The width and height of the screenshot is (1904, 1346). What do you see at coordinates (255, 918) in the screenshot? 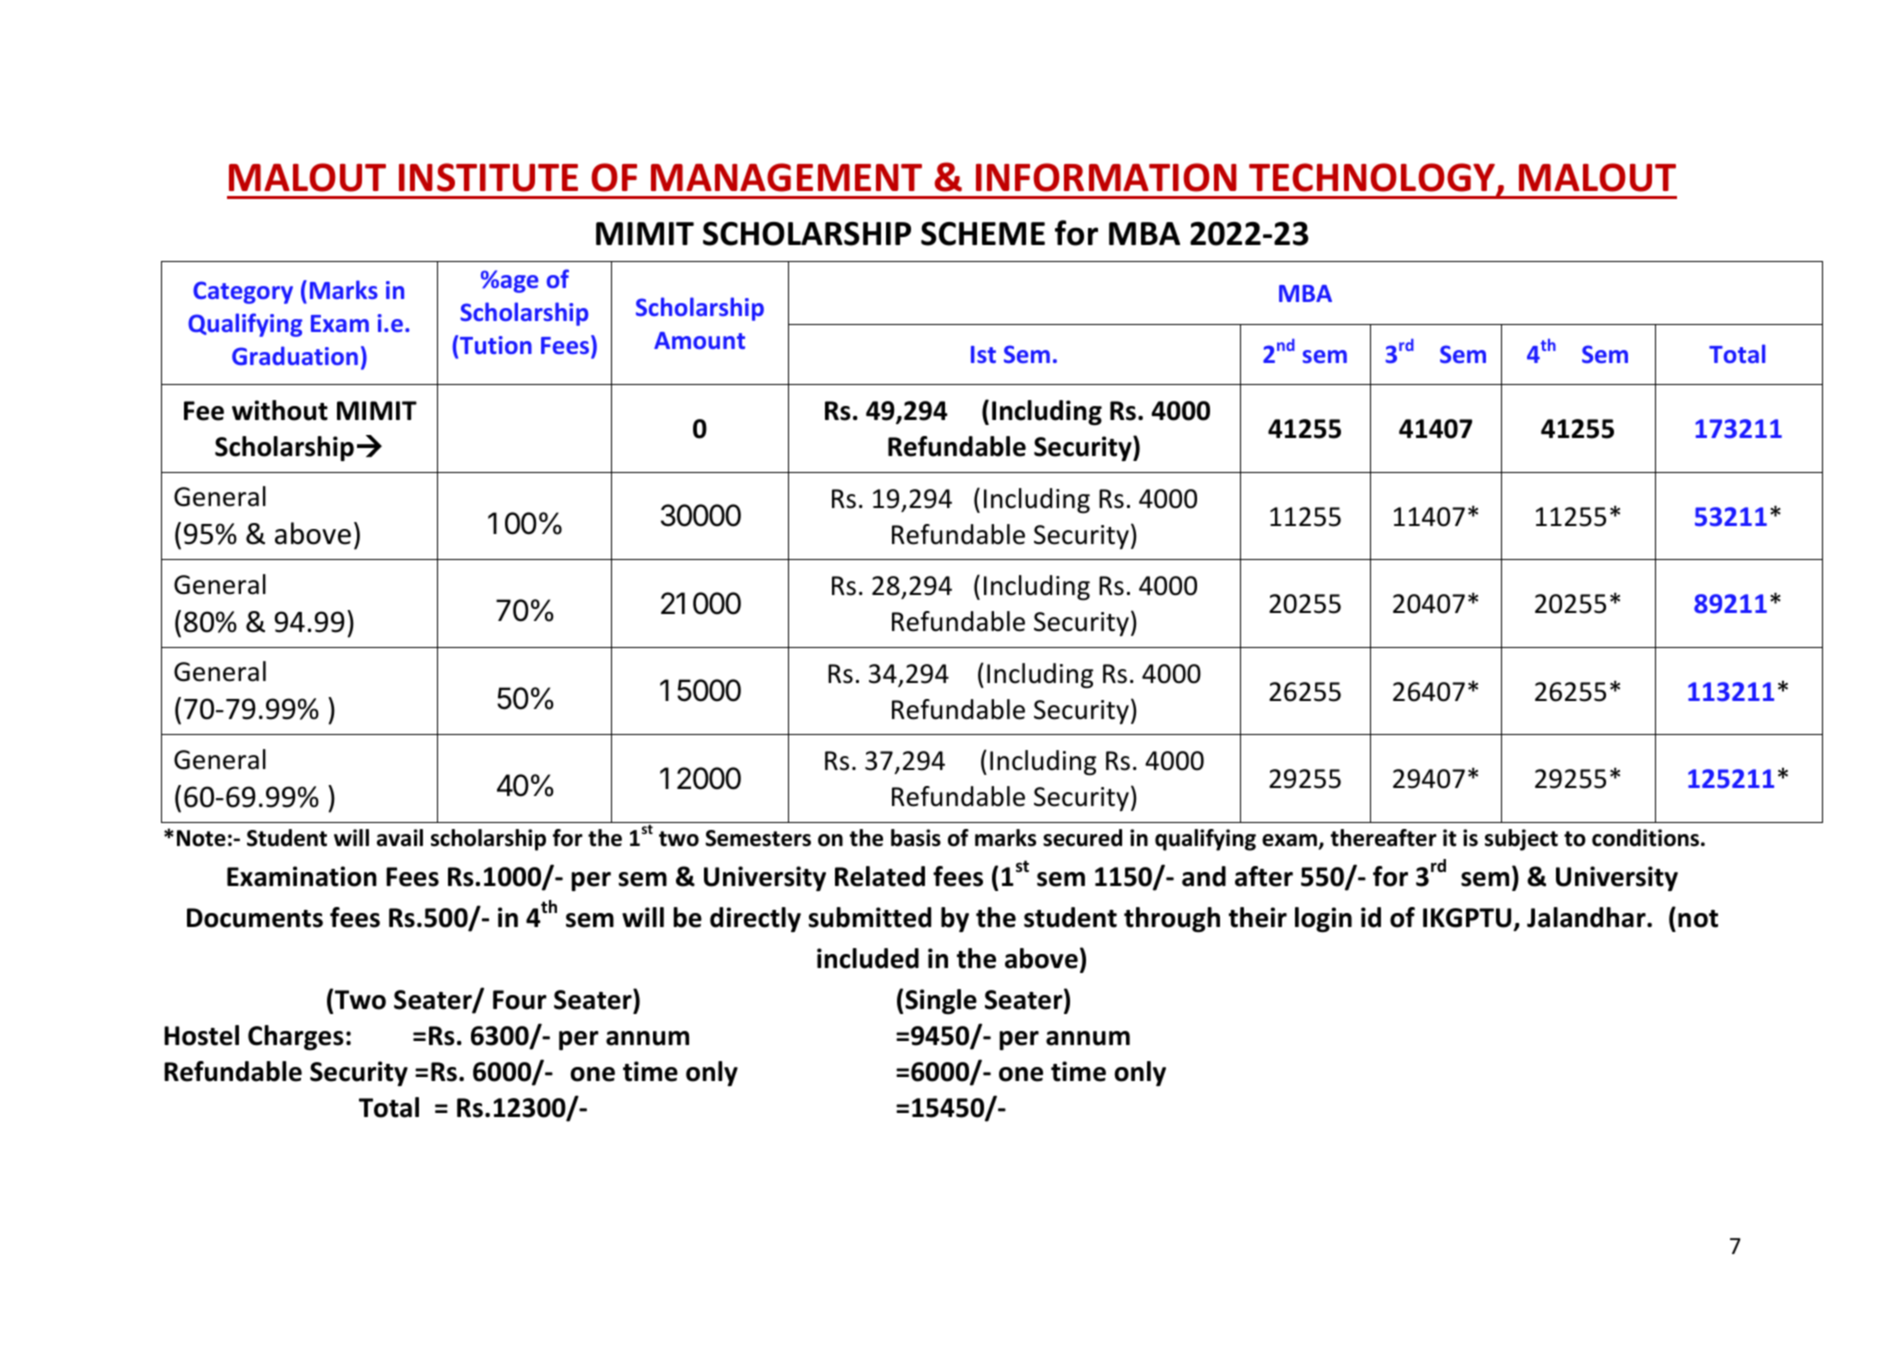
I see `Documents` at bounding box center [255, 918].
